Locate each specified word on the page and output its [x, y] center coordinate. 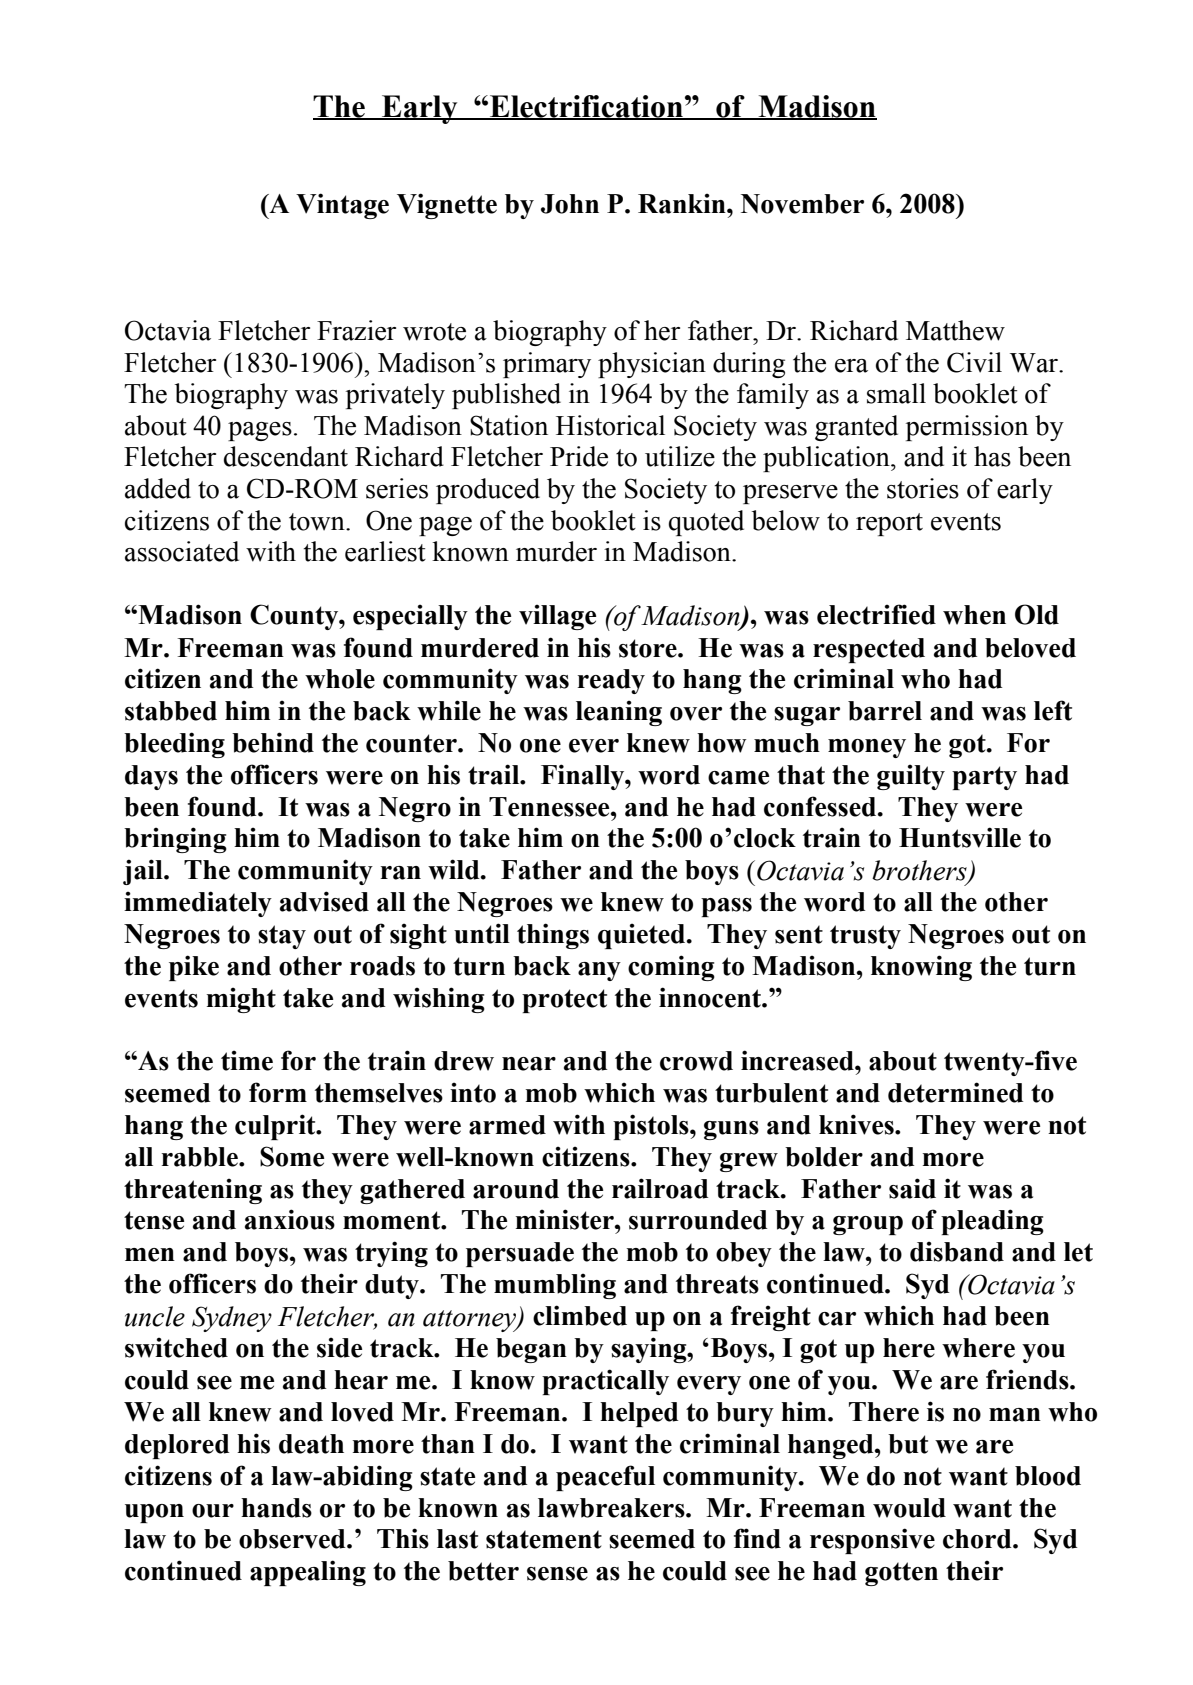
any [599, 971]
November [802, 204]
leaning [619, 713]
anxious [290, 1219]
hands [276, 1508]
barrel [885, 711]
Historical [610, 425]
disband [957, 1251]
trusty [865, 937]
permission [967, 428]
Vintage [342, 206]
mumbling [555, 1286]
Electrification [586, 107]
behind [273, 742]
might [241, 1000]
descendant [286, 456]
